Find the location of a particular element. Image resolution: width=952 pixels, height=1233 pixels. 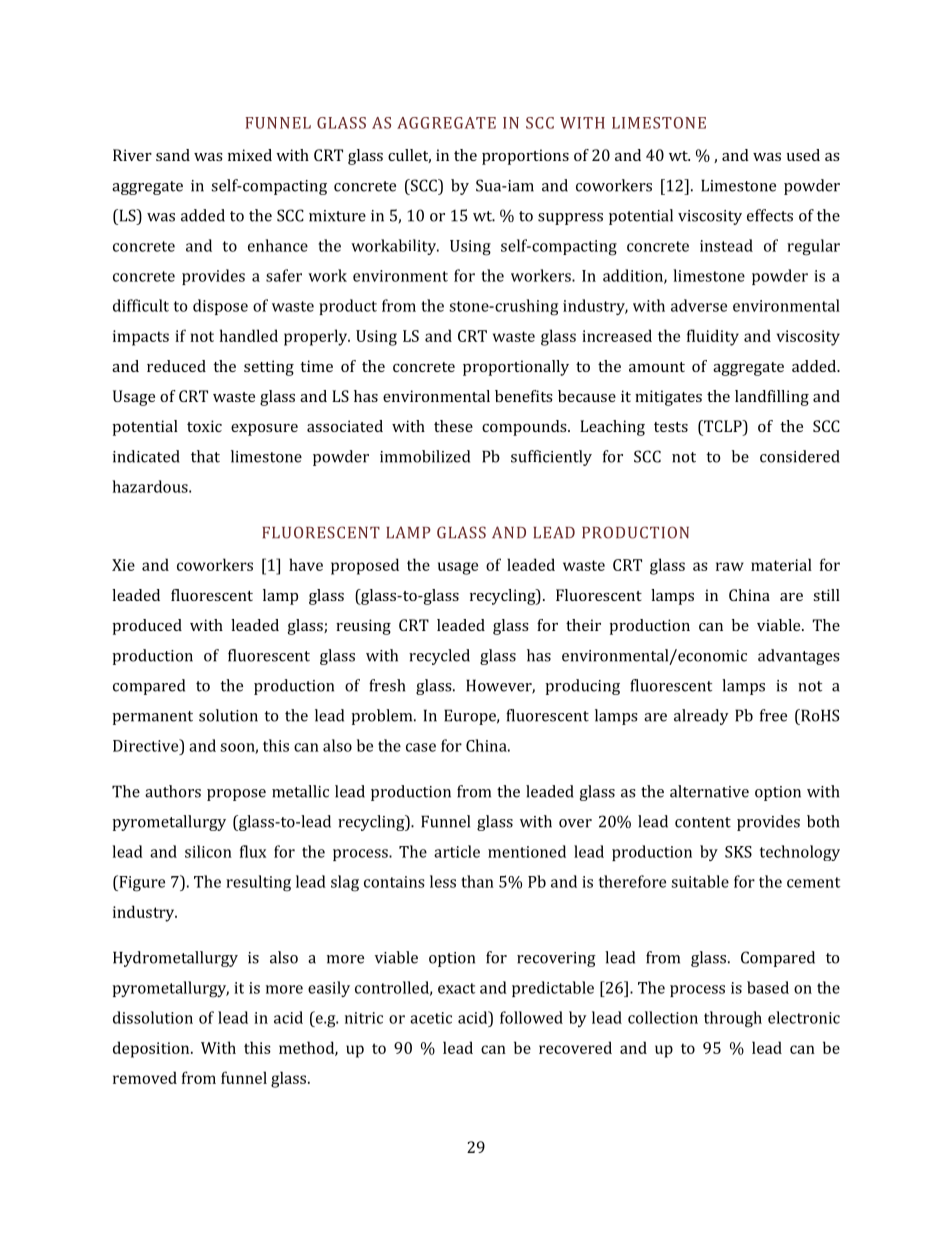

recycled is located at coordinates (439, 657).
